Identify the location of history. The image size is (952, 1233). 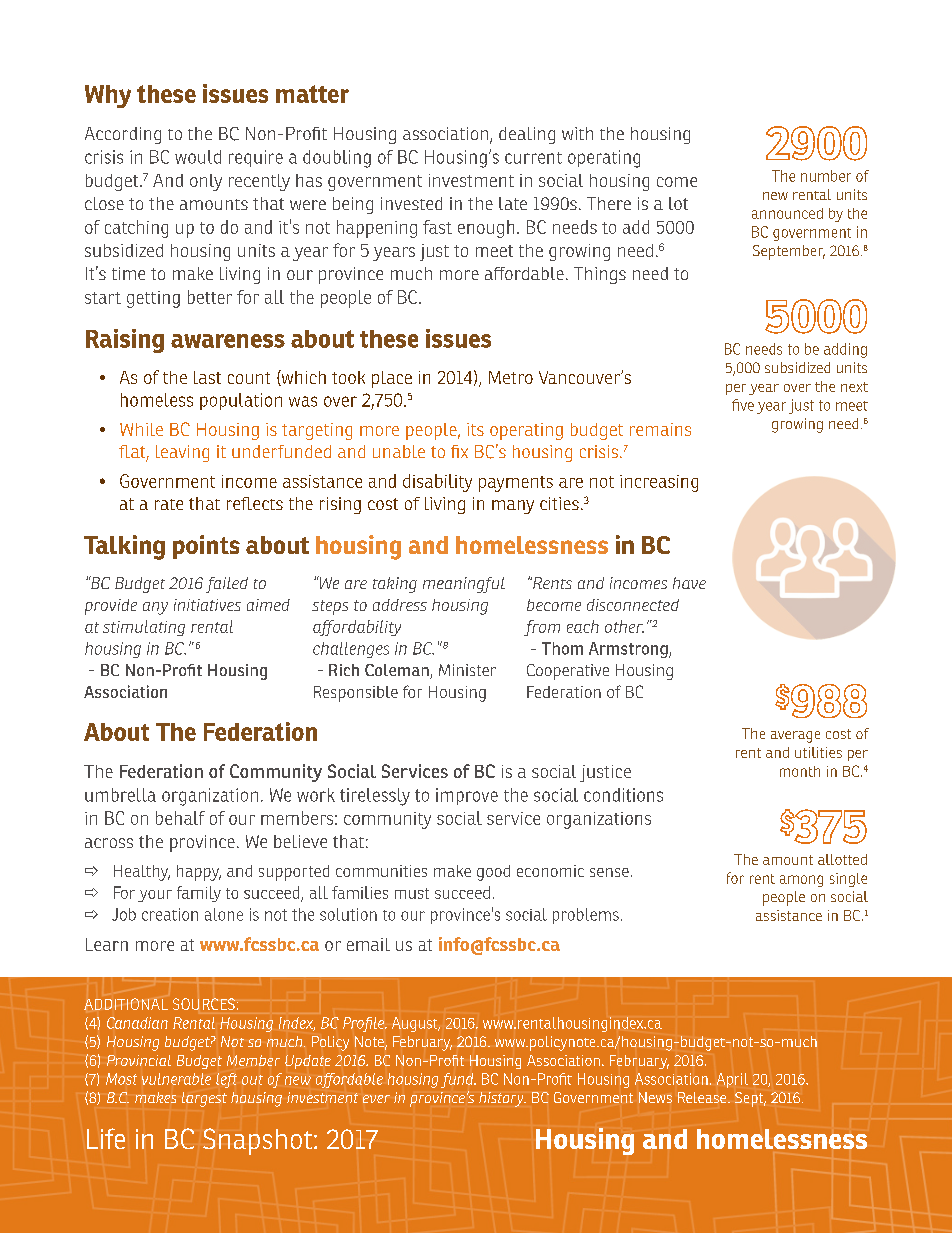
(502, 1099).
